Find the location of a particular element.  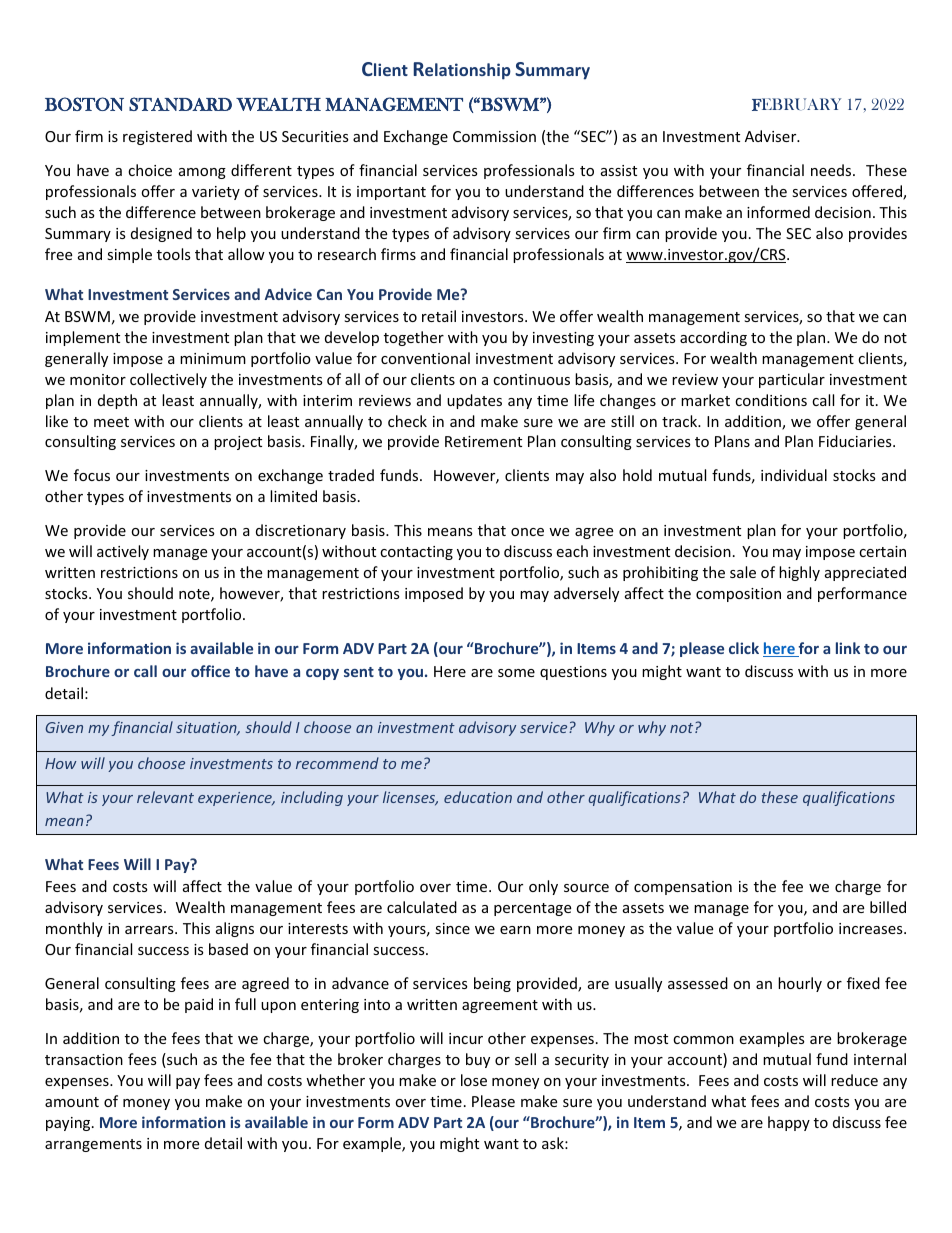

registered is located at coordinates (157, 137).
